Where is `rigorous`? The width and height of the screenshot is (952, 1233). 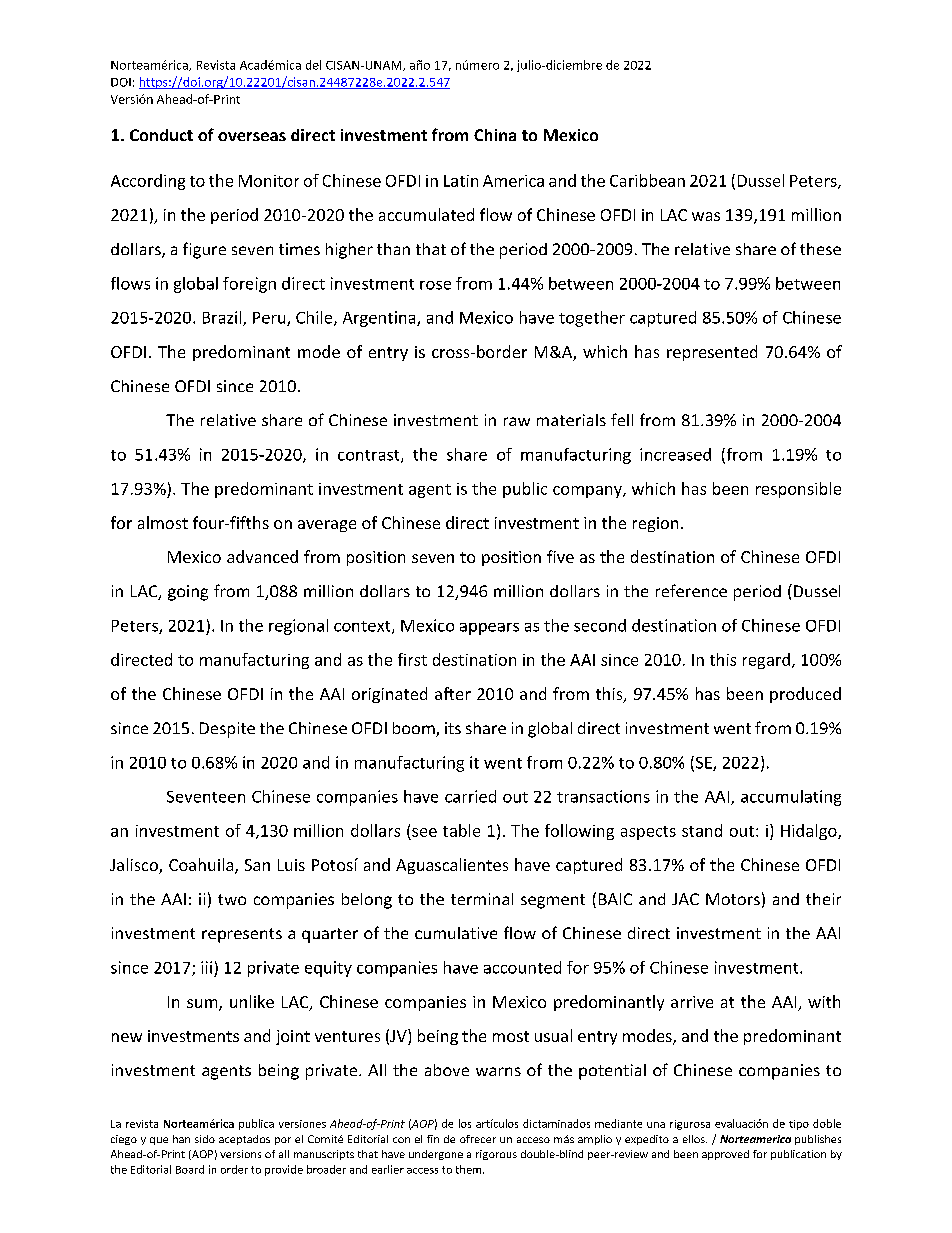
rigorous is located at coordinates (496, 1155).
